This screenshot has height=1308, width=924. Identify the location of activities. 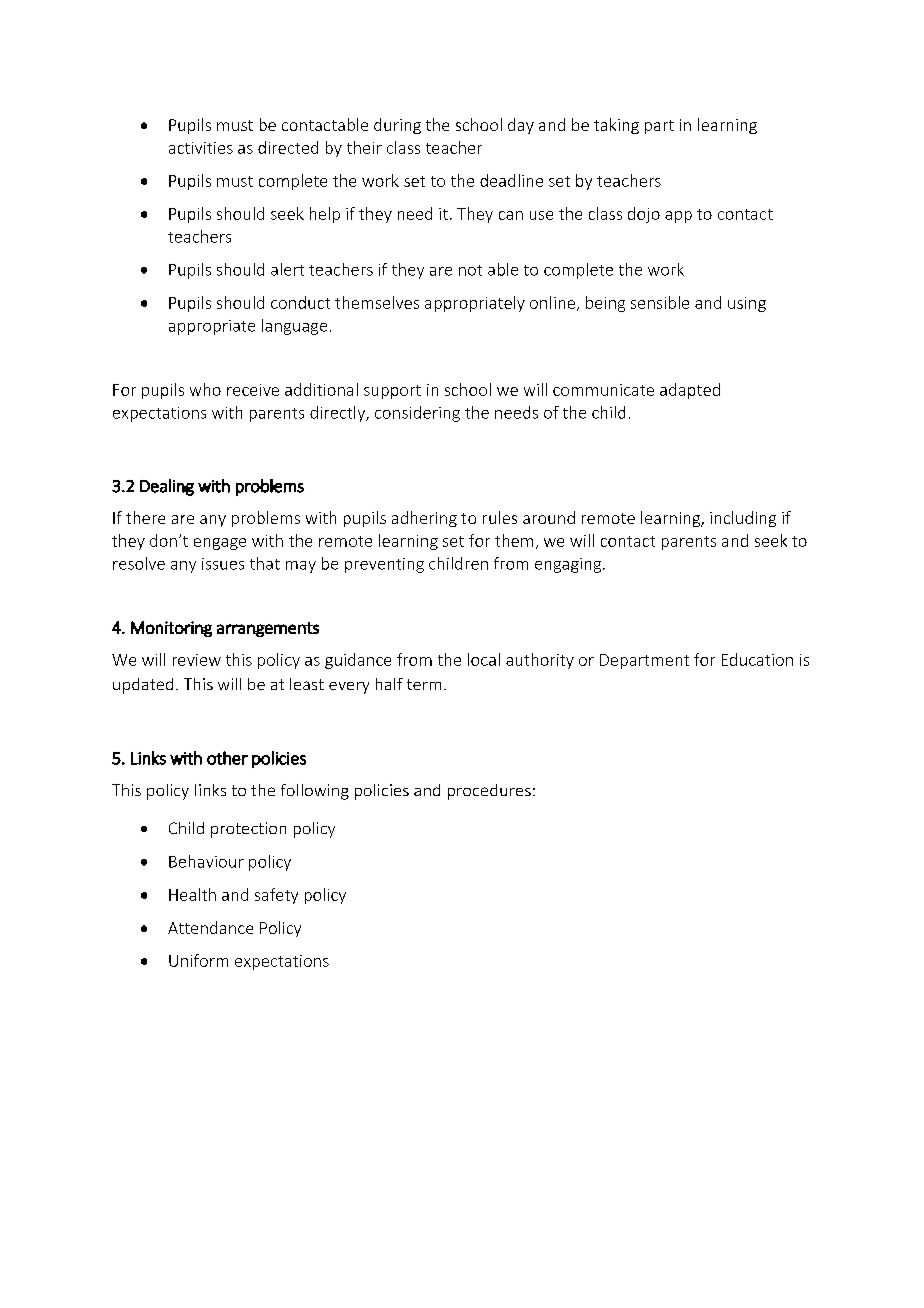
(201, 148).
